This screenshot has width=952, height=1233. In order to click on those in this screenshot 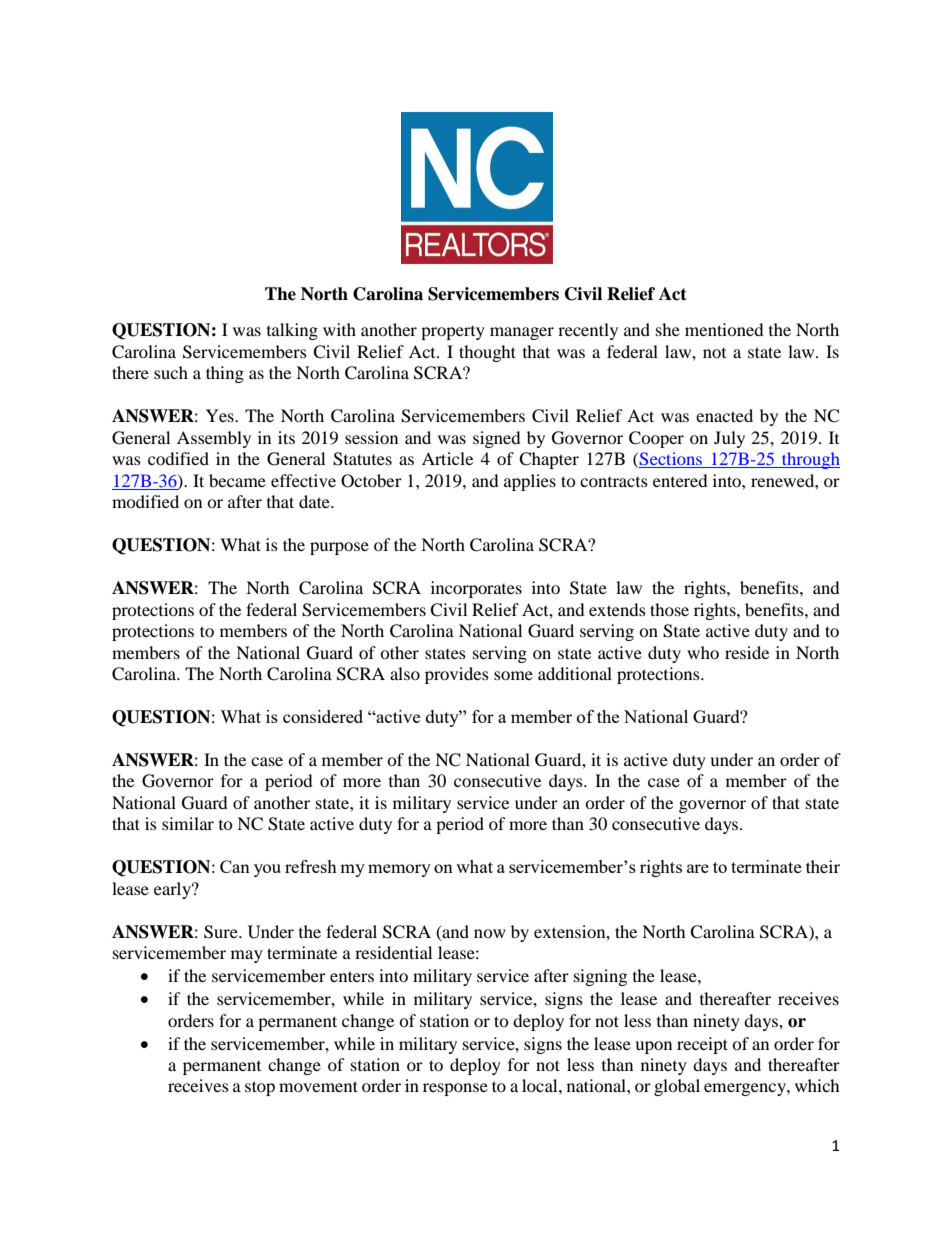, I will do `click(669, 609)`.
